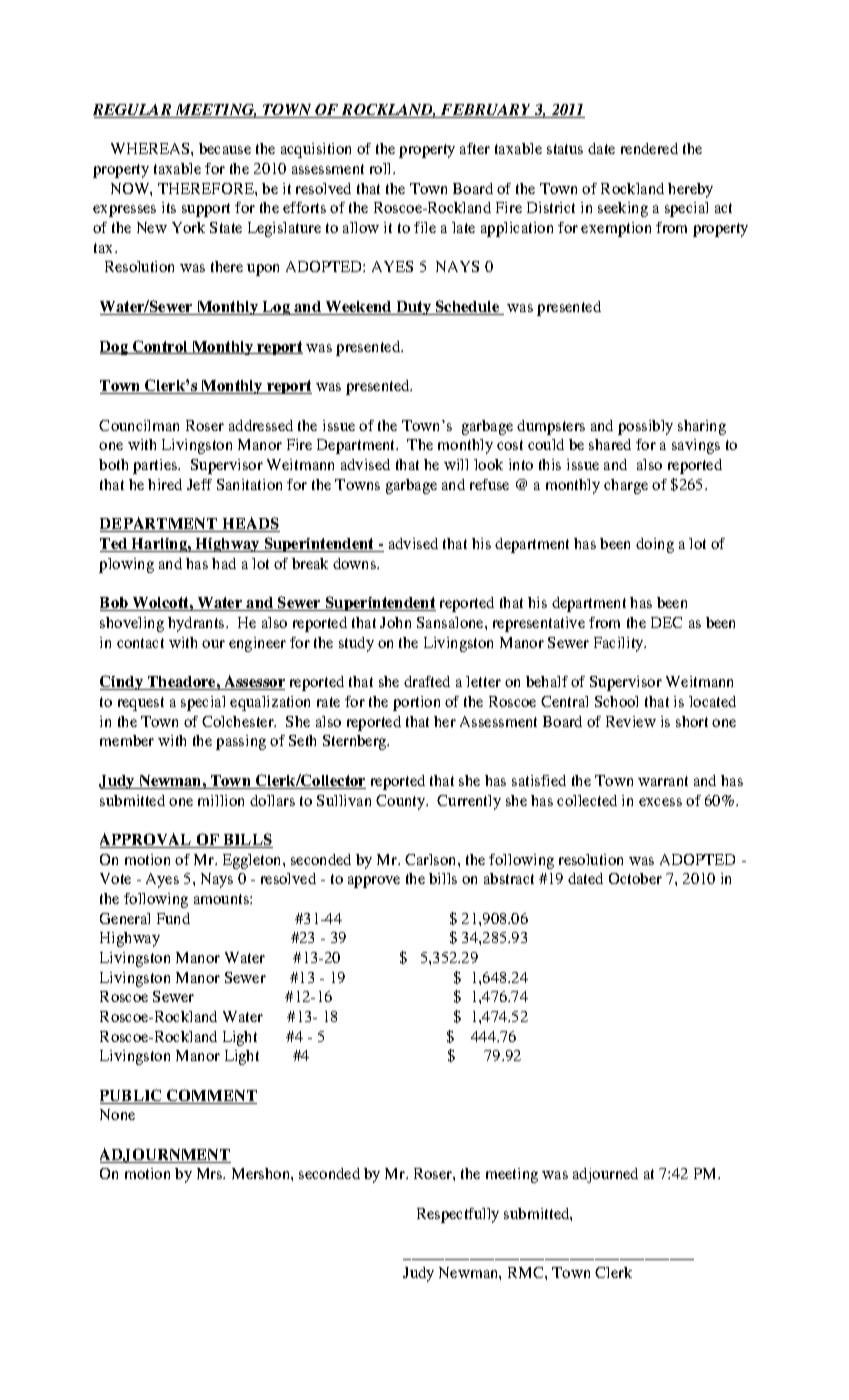 This screenshot has height=1400, width=849. Describe the element at coordinates (635, 878) in the screenshot. I see `October` at that location.
